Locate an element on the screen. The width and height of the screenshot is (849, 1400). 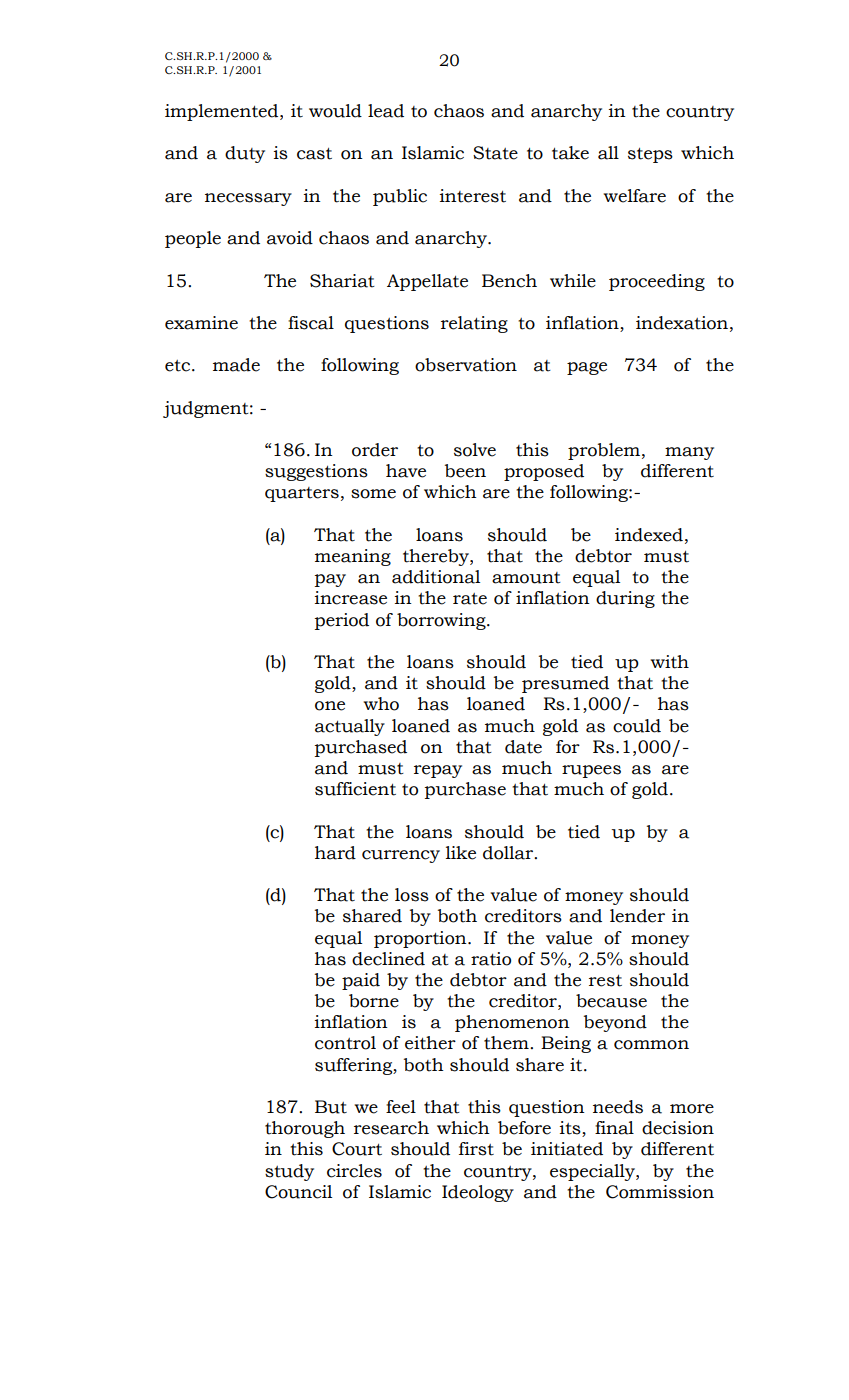
period is located at coordinates (342, 621).
